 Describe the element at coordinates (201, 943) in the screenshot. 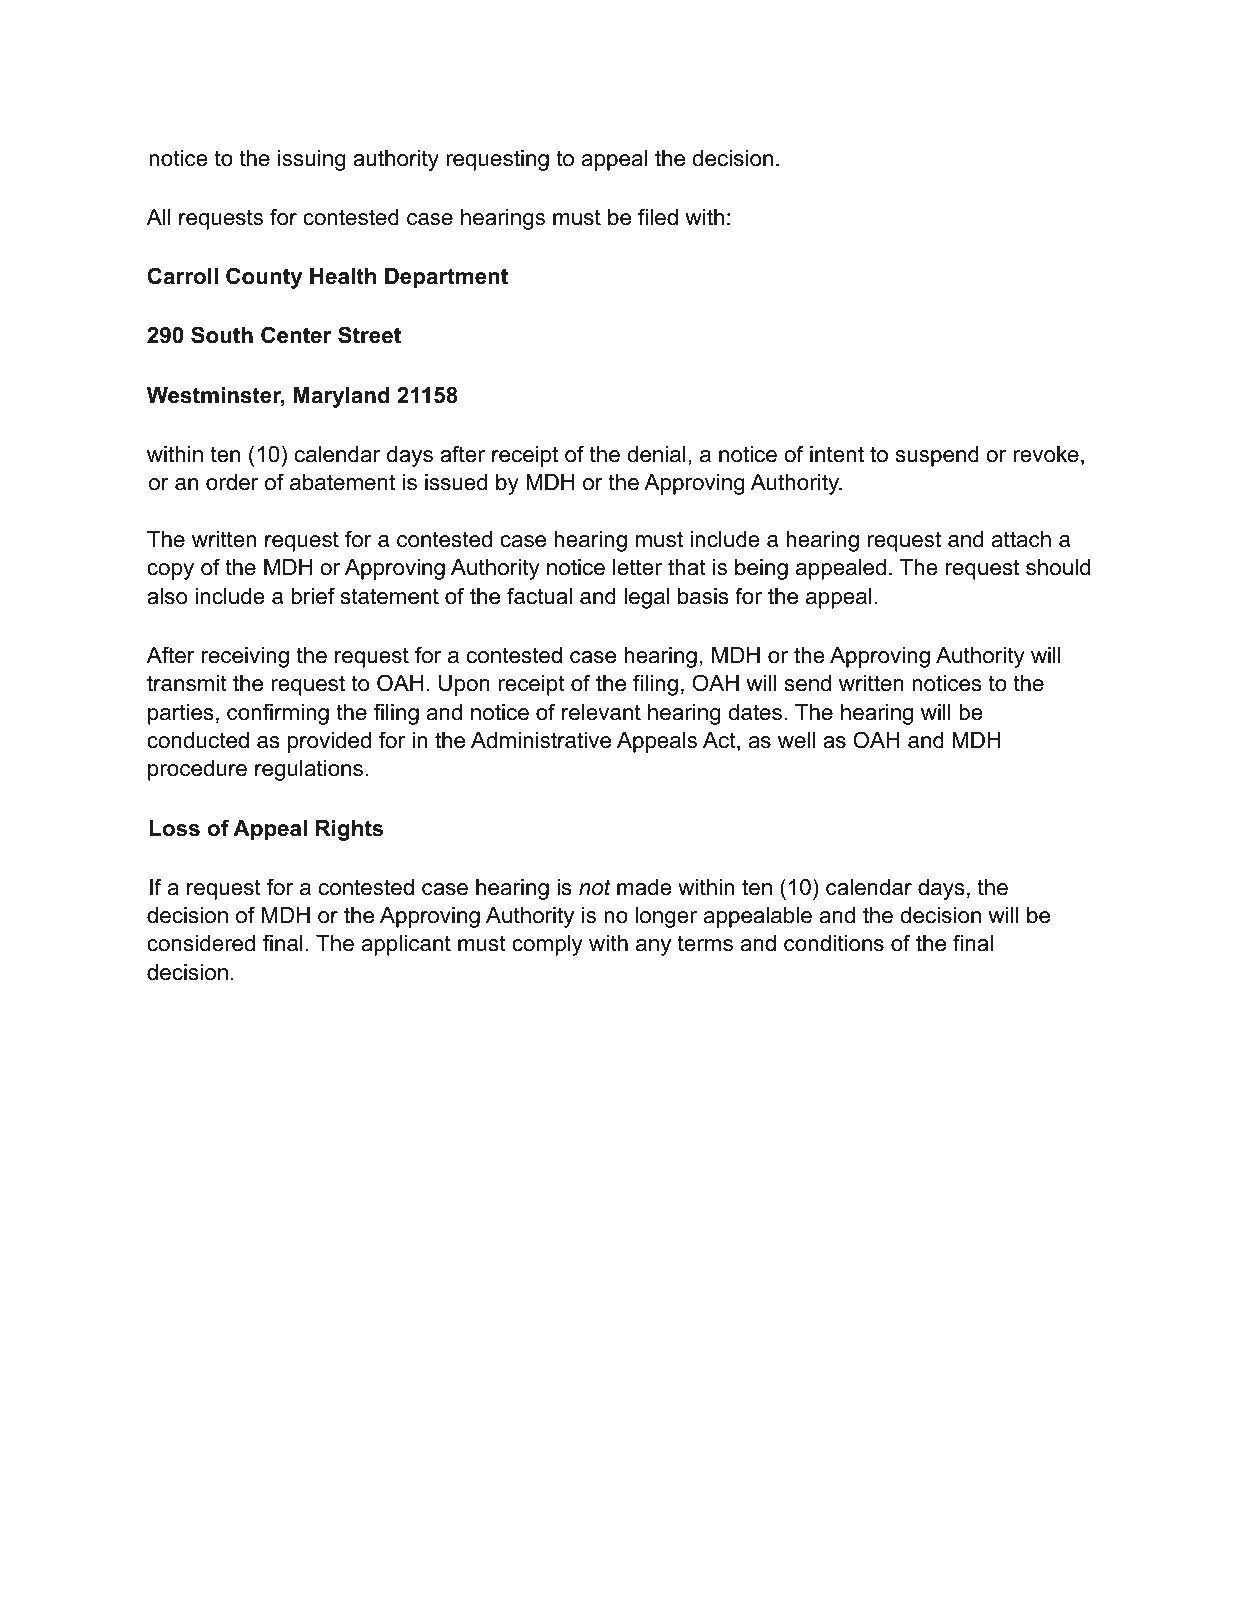

I see `considered` at that location.
